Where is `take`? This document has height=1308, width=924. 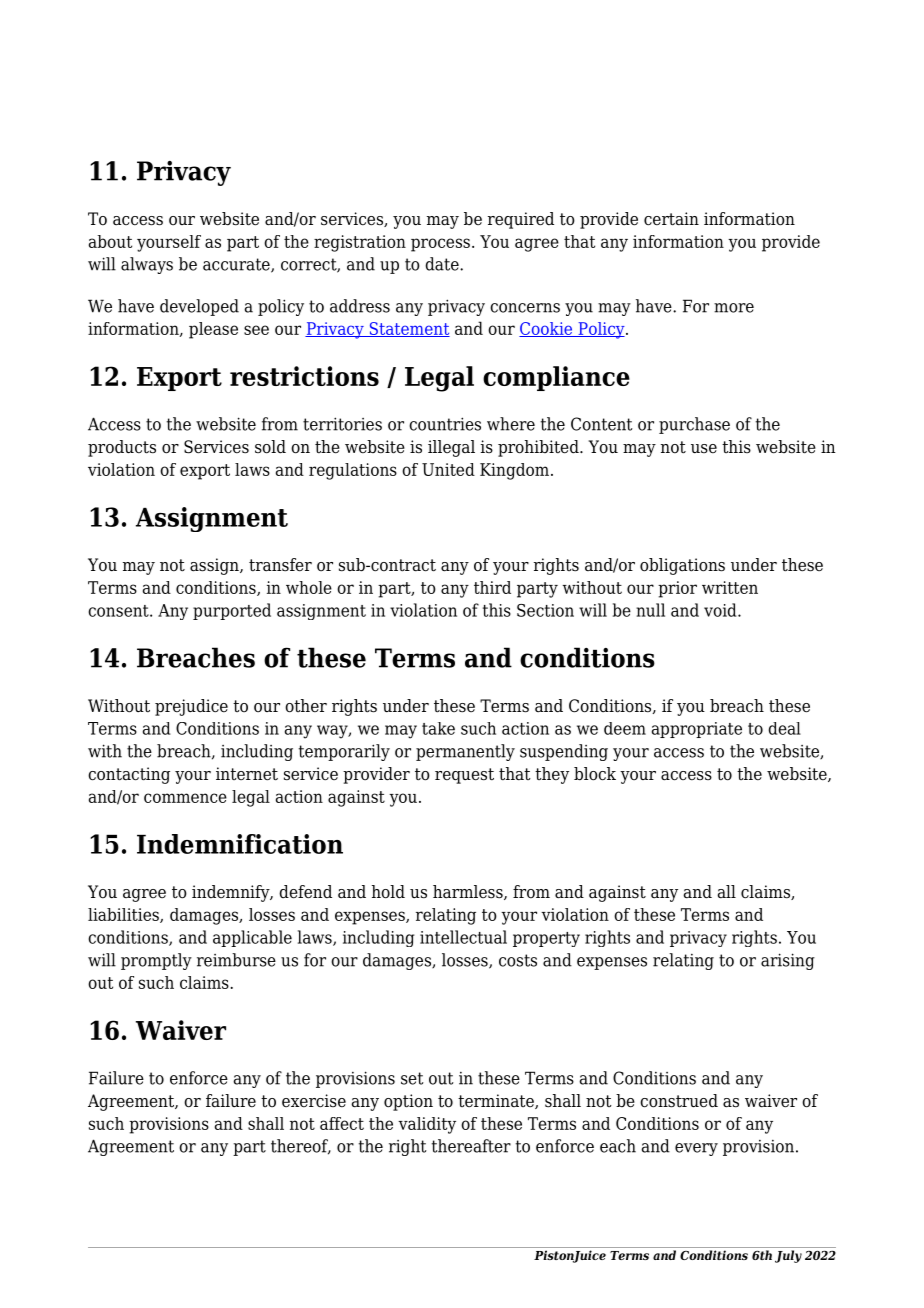 take is located at coordinates (438, 728).
